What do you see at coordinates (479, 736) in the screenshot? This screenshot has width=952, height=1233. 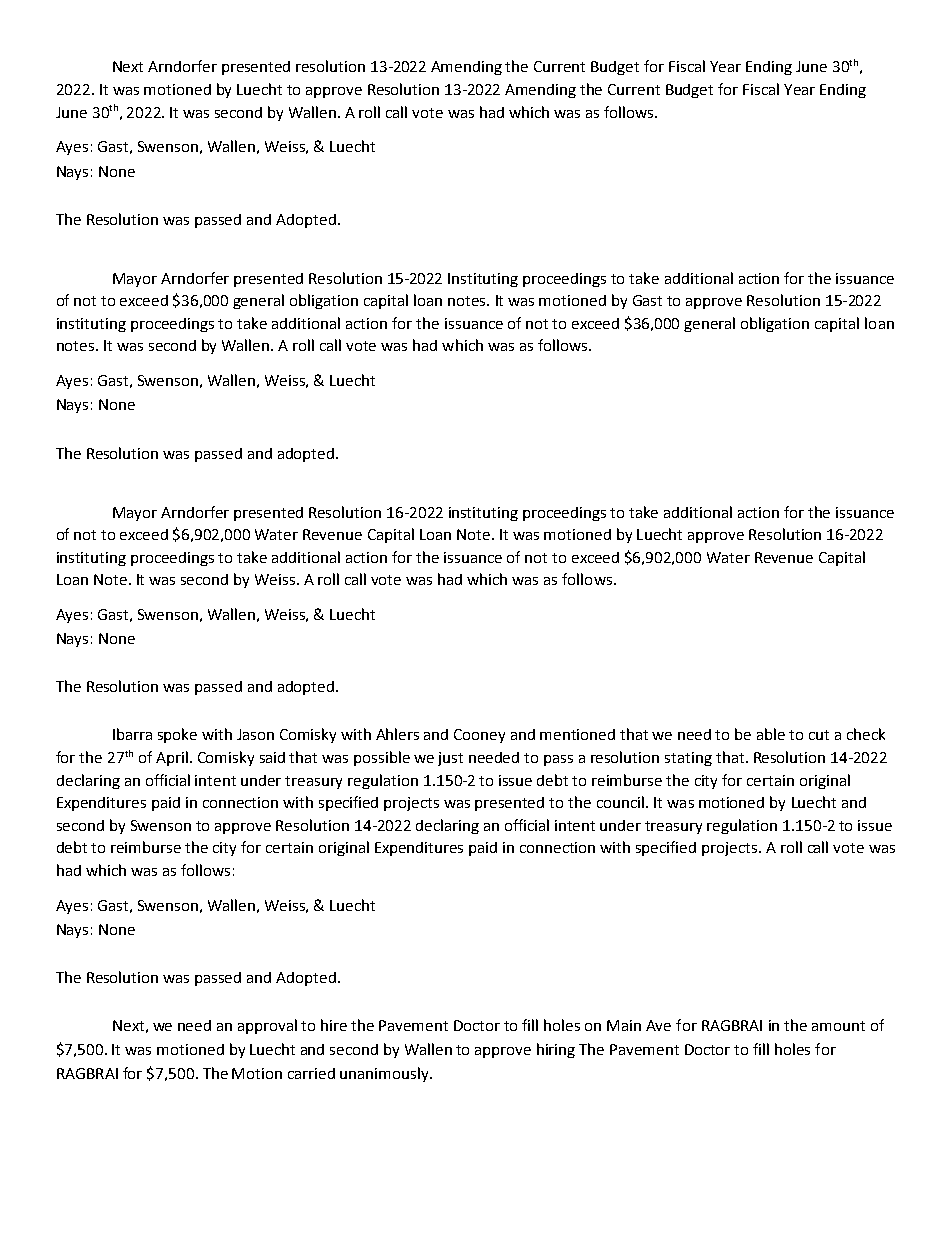 I see `Cooney` at bounding box center [479, 736].
